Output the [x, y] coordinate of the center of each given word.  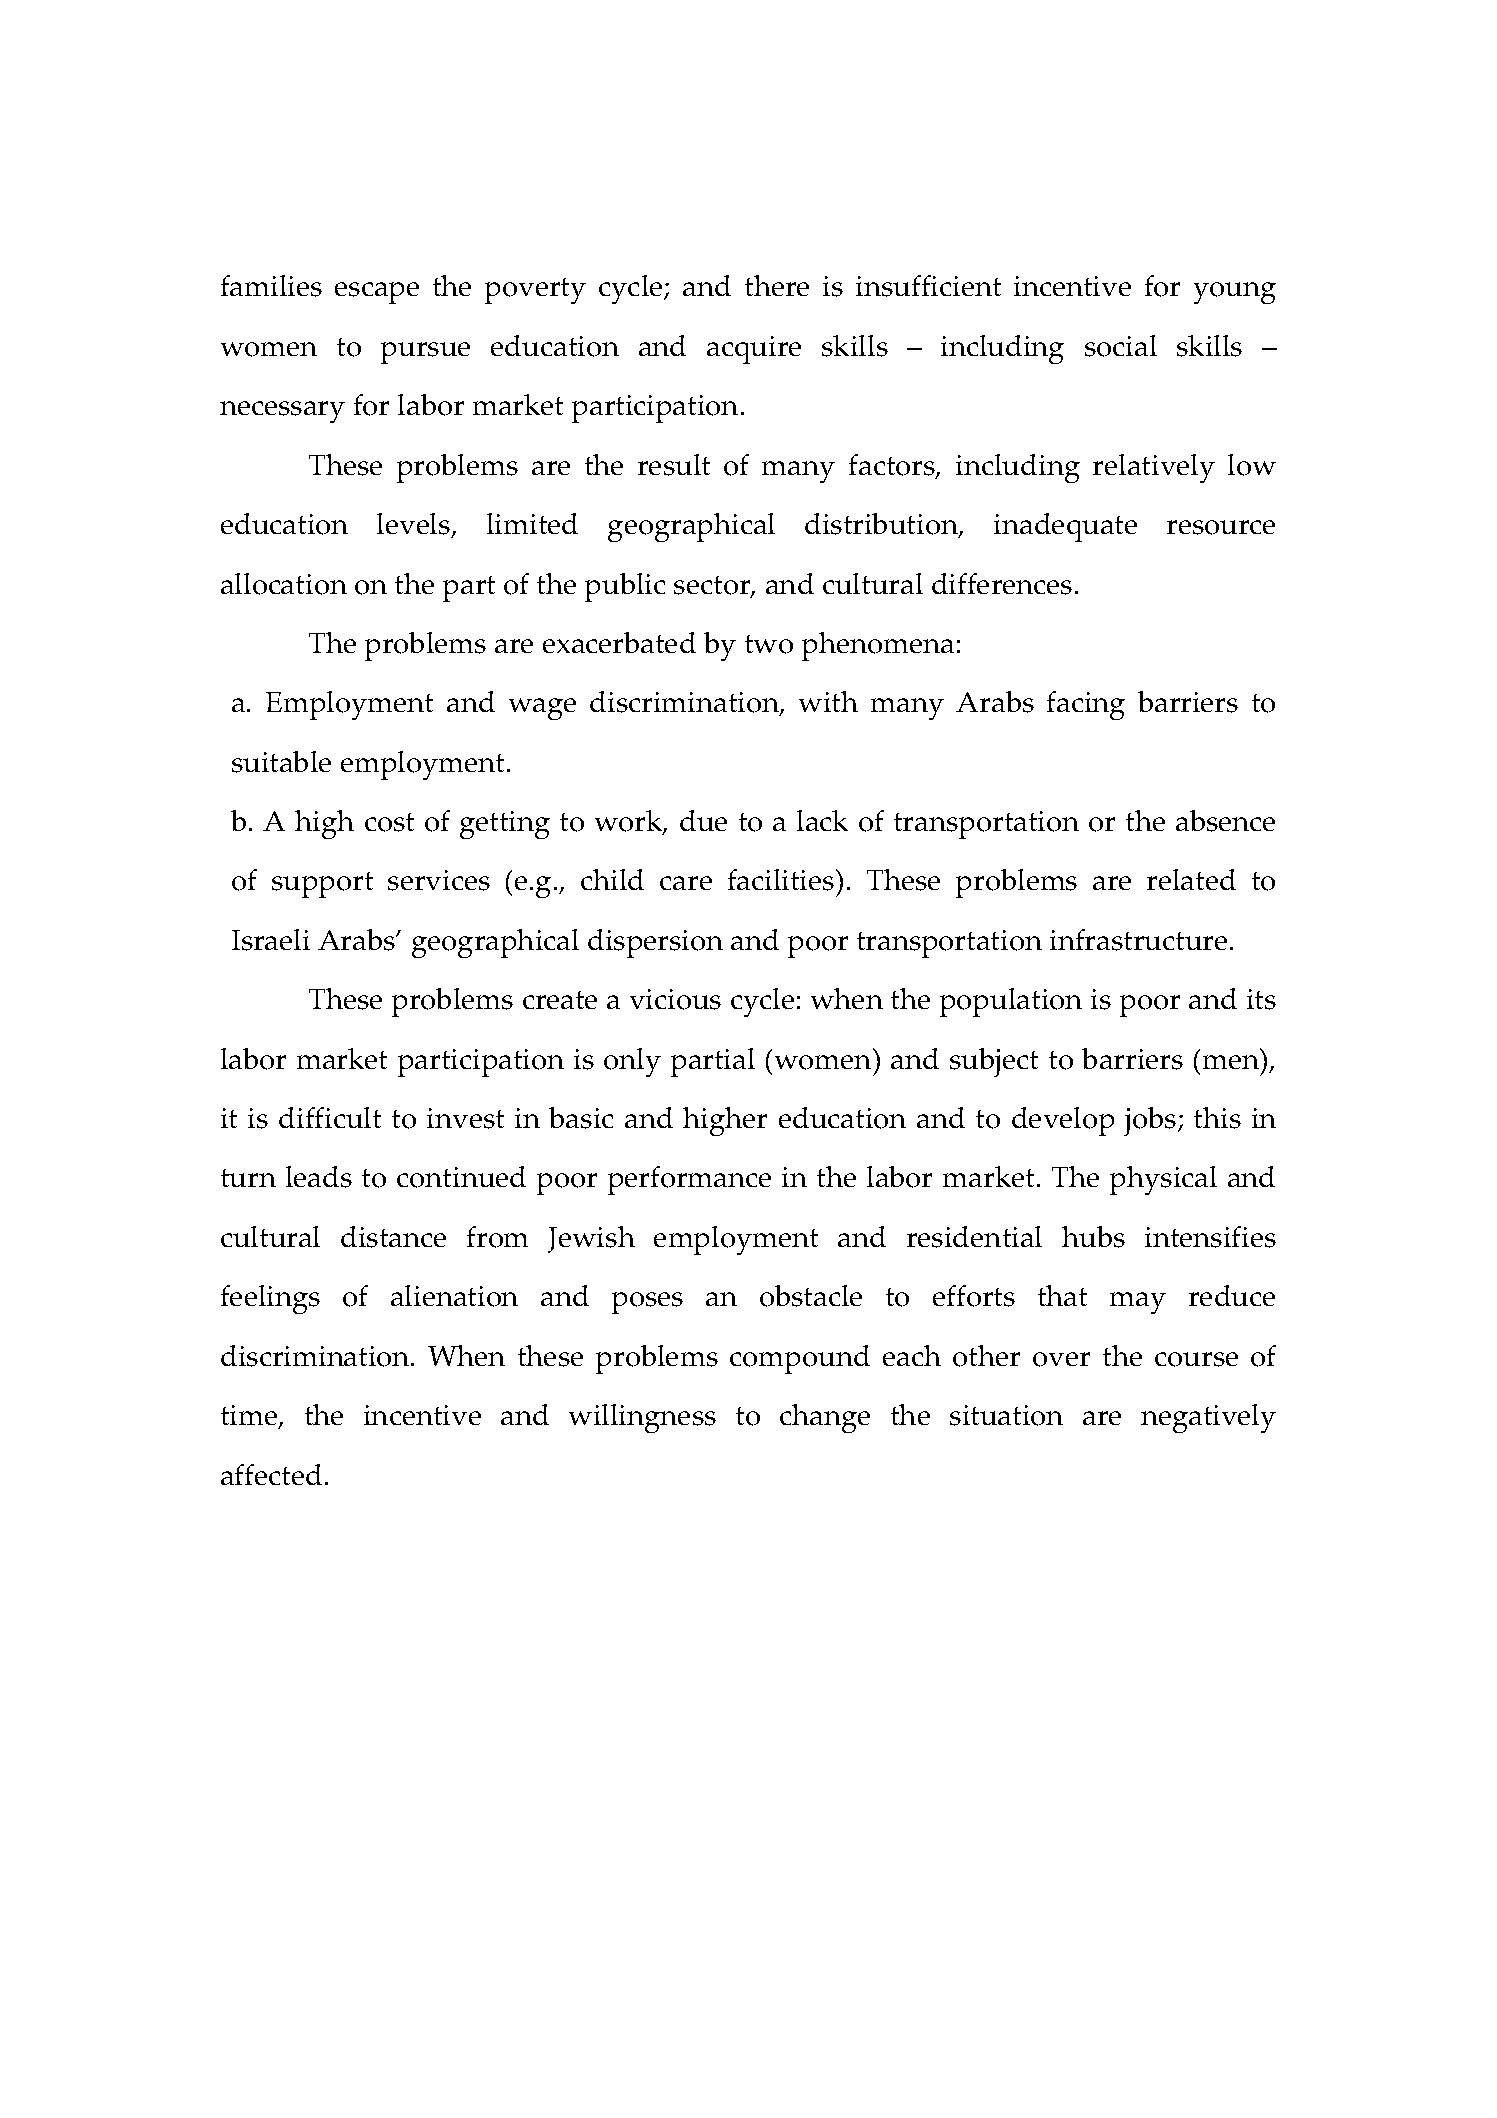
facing [1086, 705]
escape [377, 293]
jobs [1151, 1121]
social [1121, 346]
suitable [281, 762]
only [632, 1062]
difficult [330, 1117]
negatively [1208, 1418]
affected [271, 1474]
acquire [754, 350]
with [828, 701]
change [825, 1418]
